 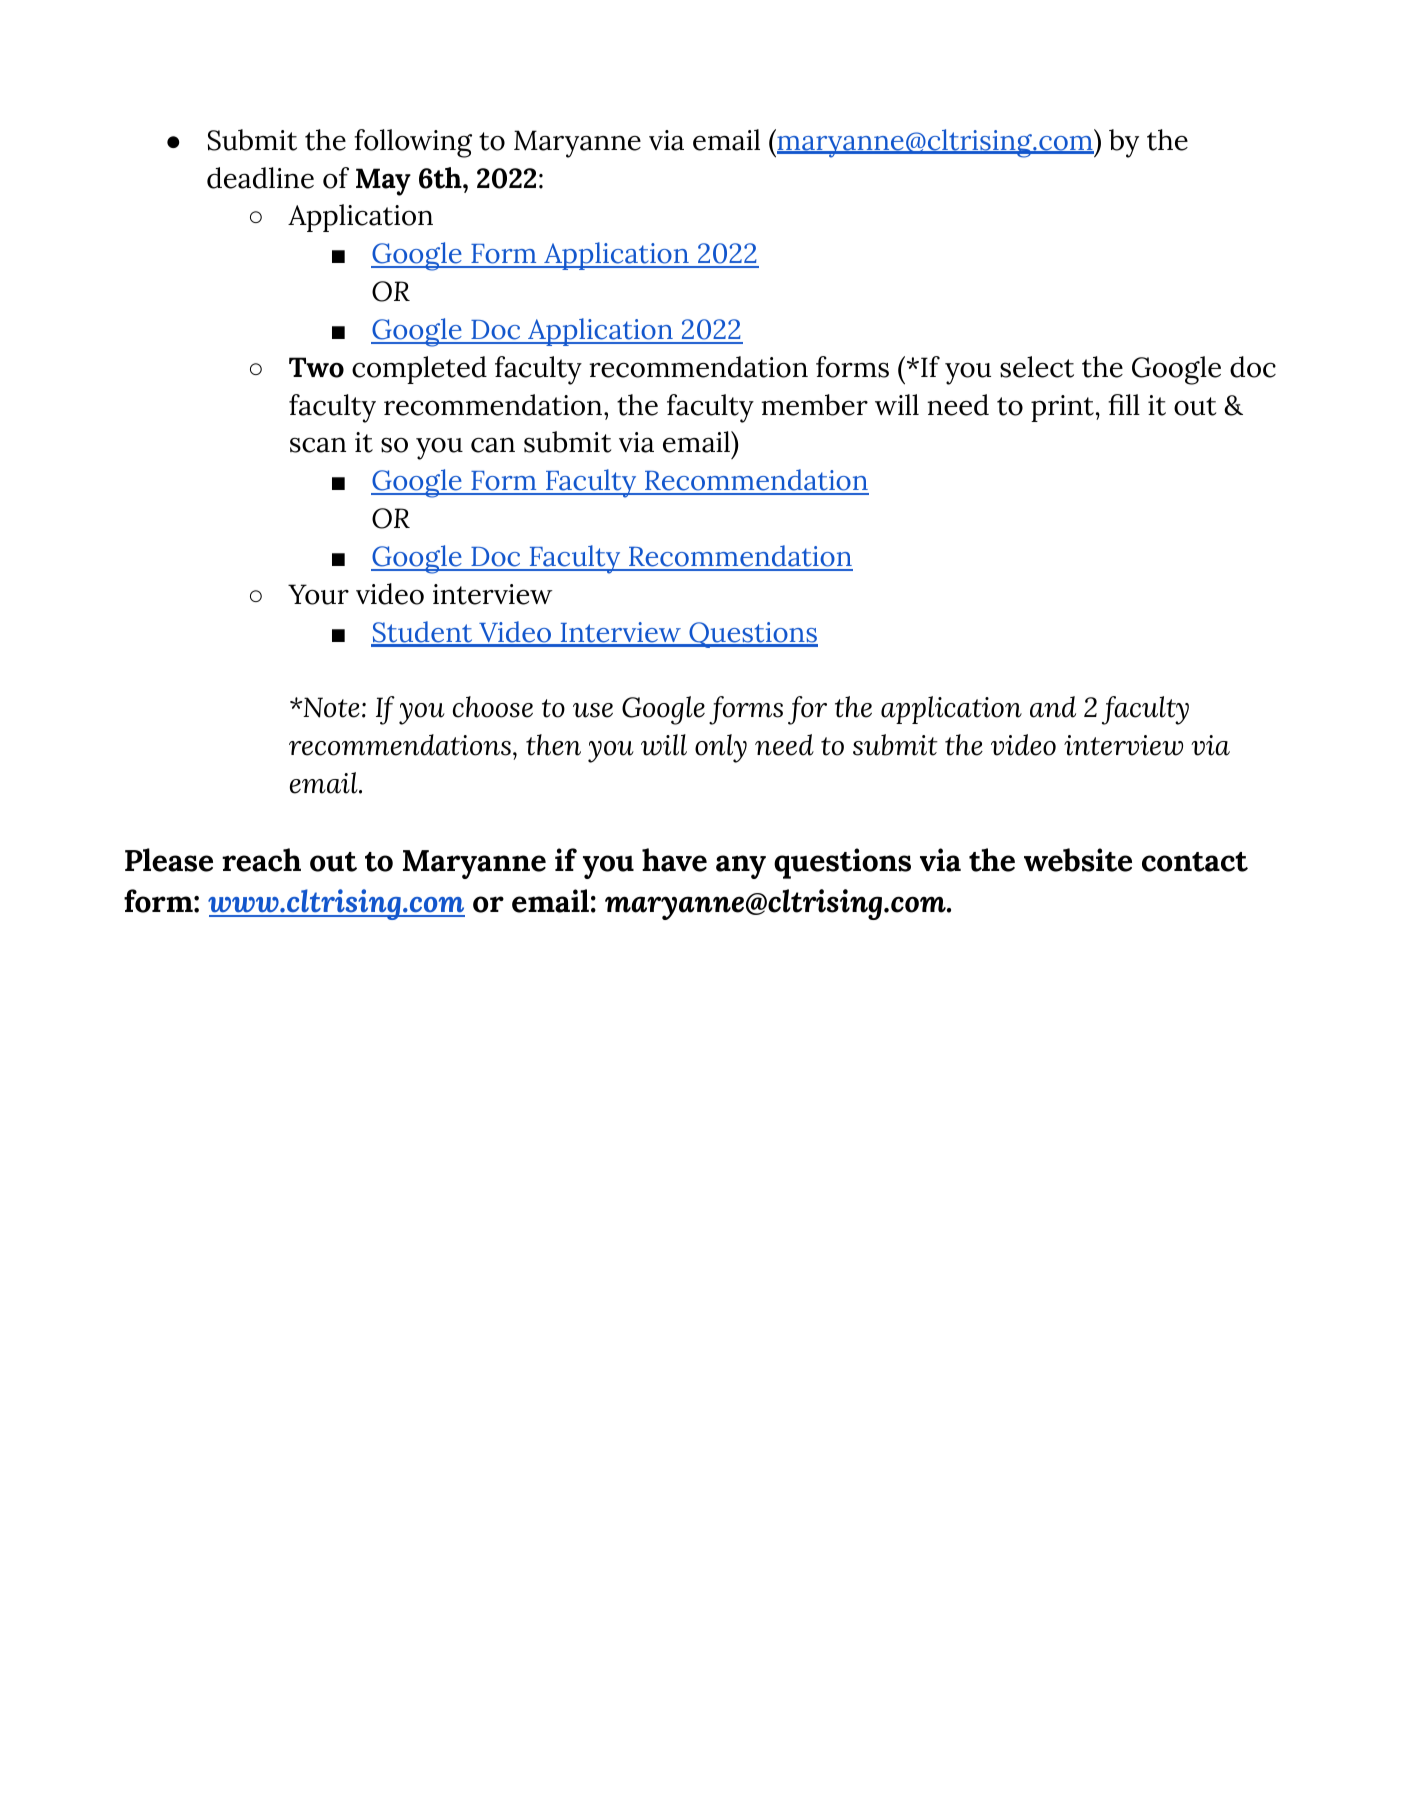 What do you see at coordinates (316, 367) in the screenshot?
I see `Two` at bounding box center [316, 367].
